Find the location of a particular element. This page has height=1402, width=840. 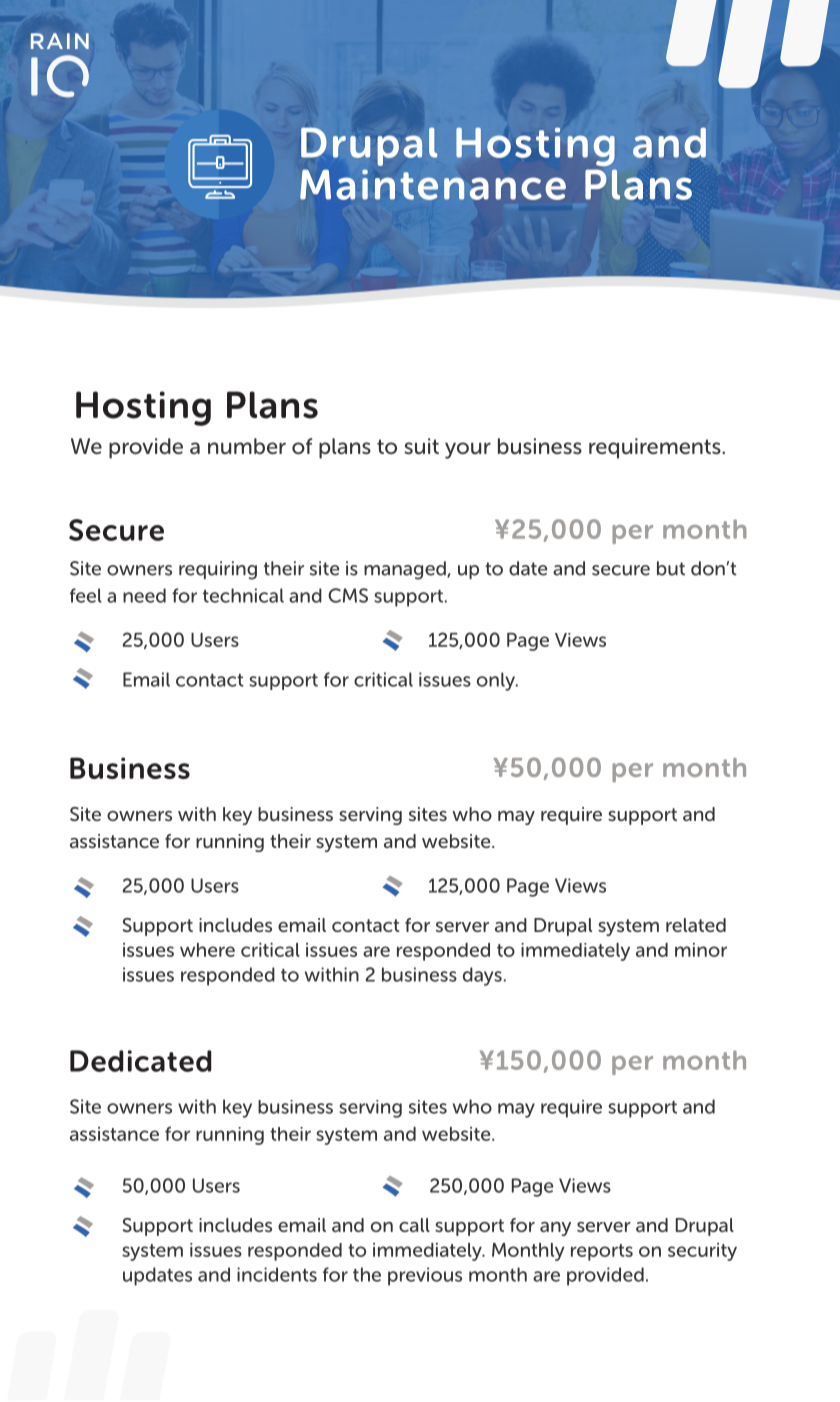

your is located at coordinates (468, 450).
